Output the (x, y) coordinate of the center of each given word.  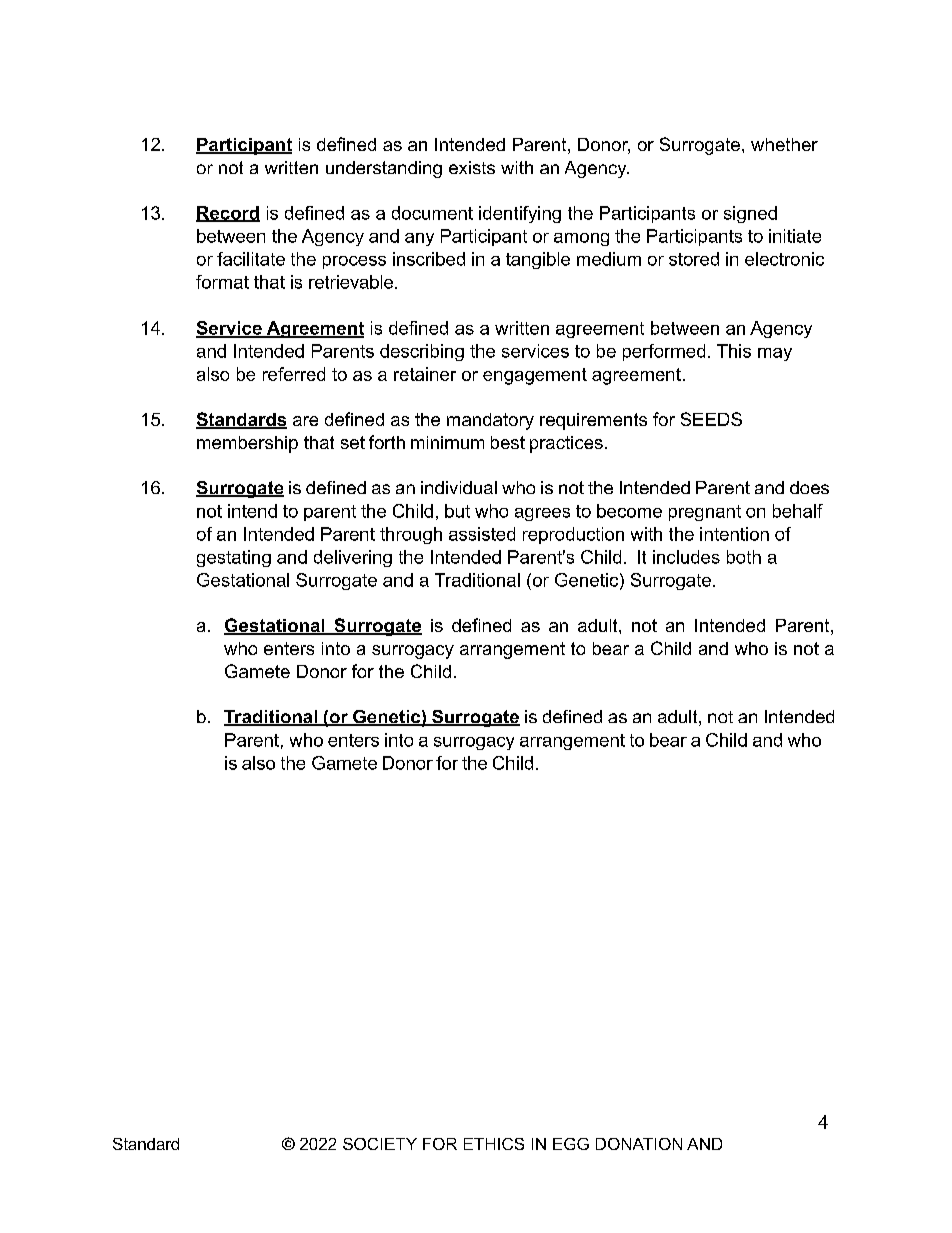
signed (750, 214)
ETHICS (494, 1144)
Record (228, 214)
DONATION (639, 1144)
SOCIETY (380, 1144)
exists (472, 167)
